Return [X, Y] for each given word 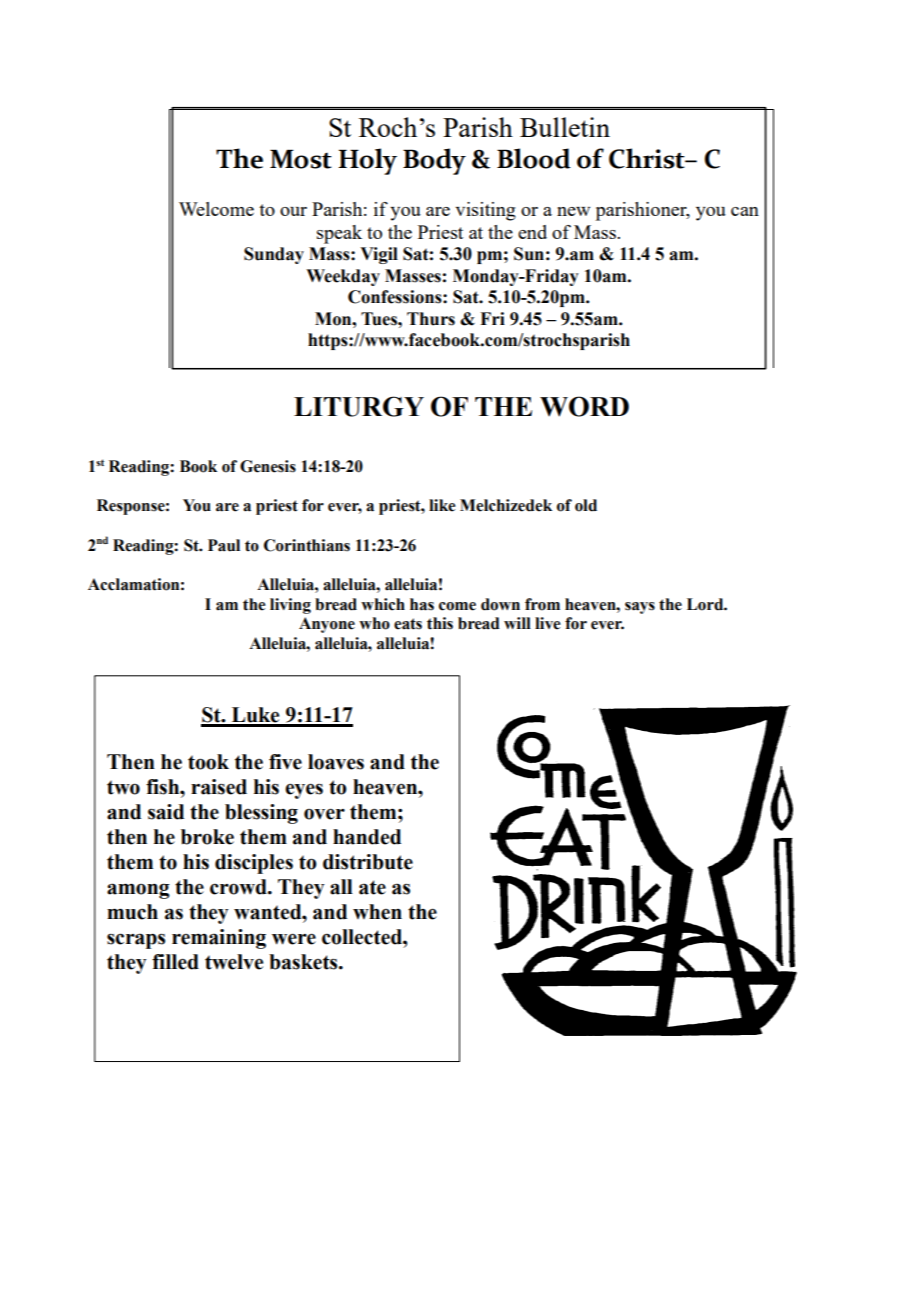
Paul [224, 545]
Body [434, 161]
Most [301, 159]
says [640, 608]
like [442, 505]
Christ [648, 158]
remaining [219, 939]
